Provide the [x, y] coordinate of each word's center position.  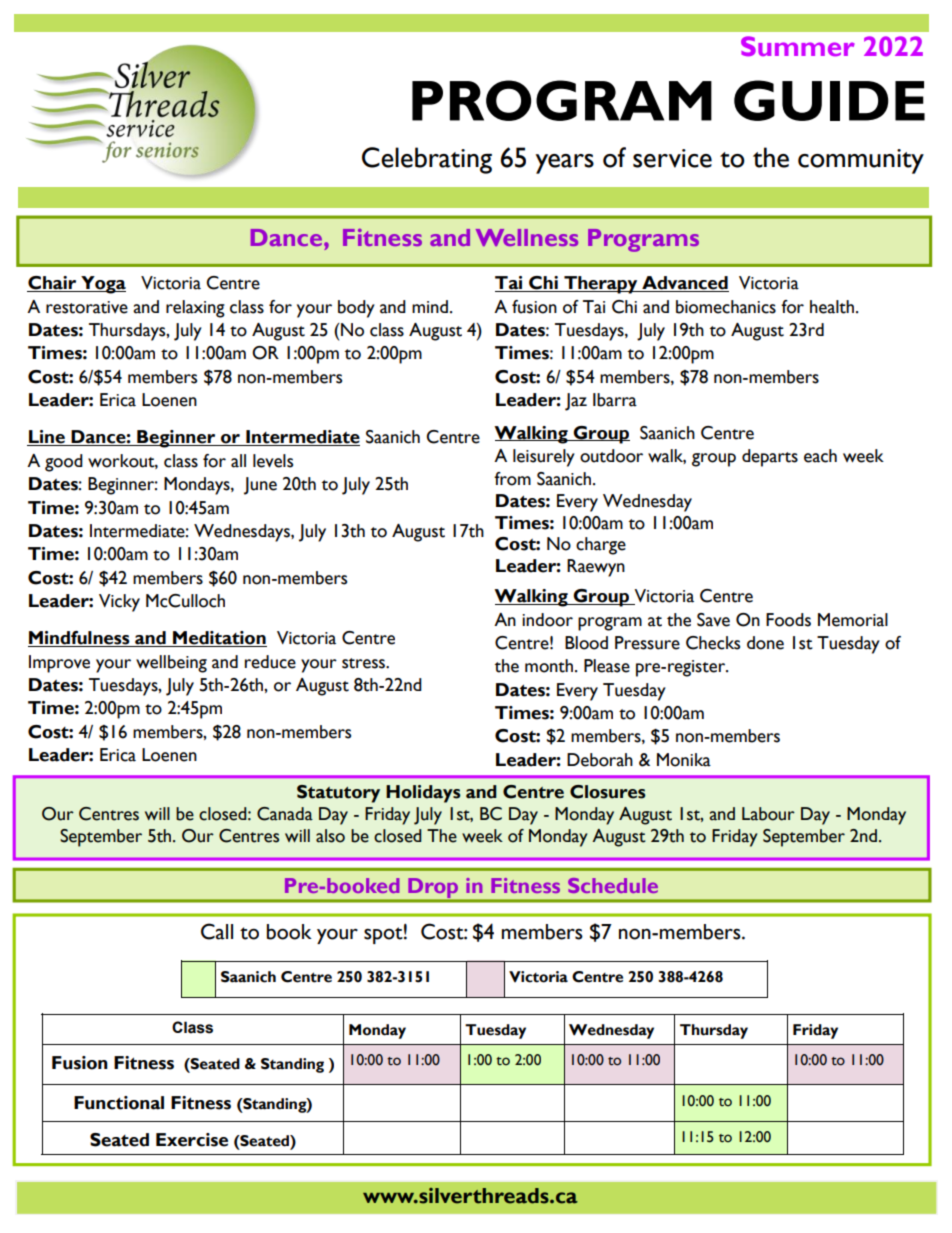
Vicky [119, 603]
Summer [798, 46]
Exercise [192, 1140]
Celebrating [427, 160]
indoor [547, 620]
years [565, 164]
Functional [119, 1103]
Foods [788, 620]
